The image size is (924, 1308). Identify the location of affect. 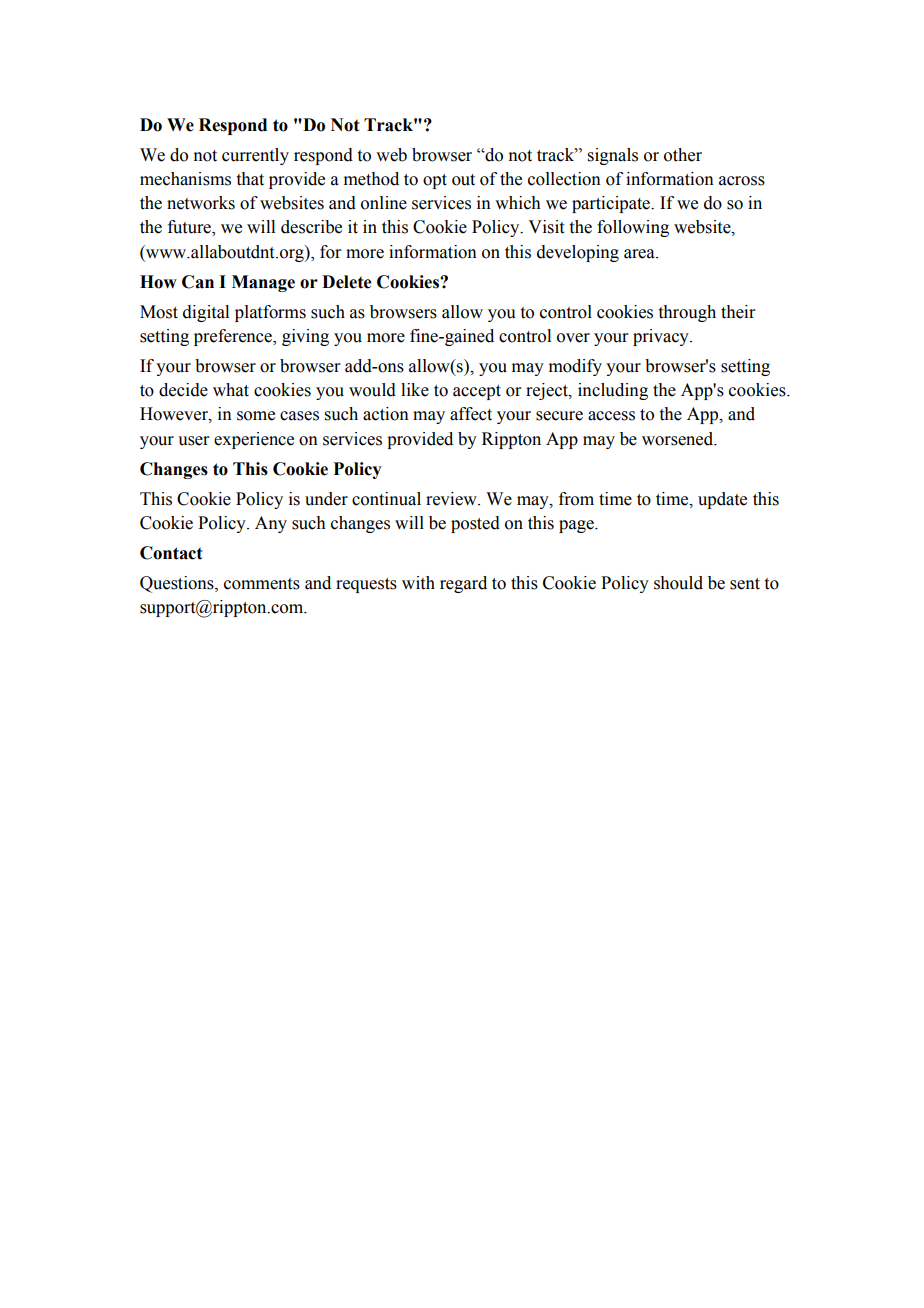
(471, 414).
